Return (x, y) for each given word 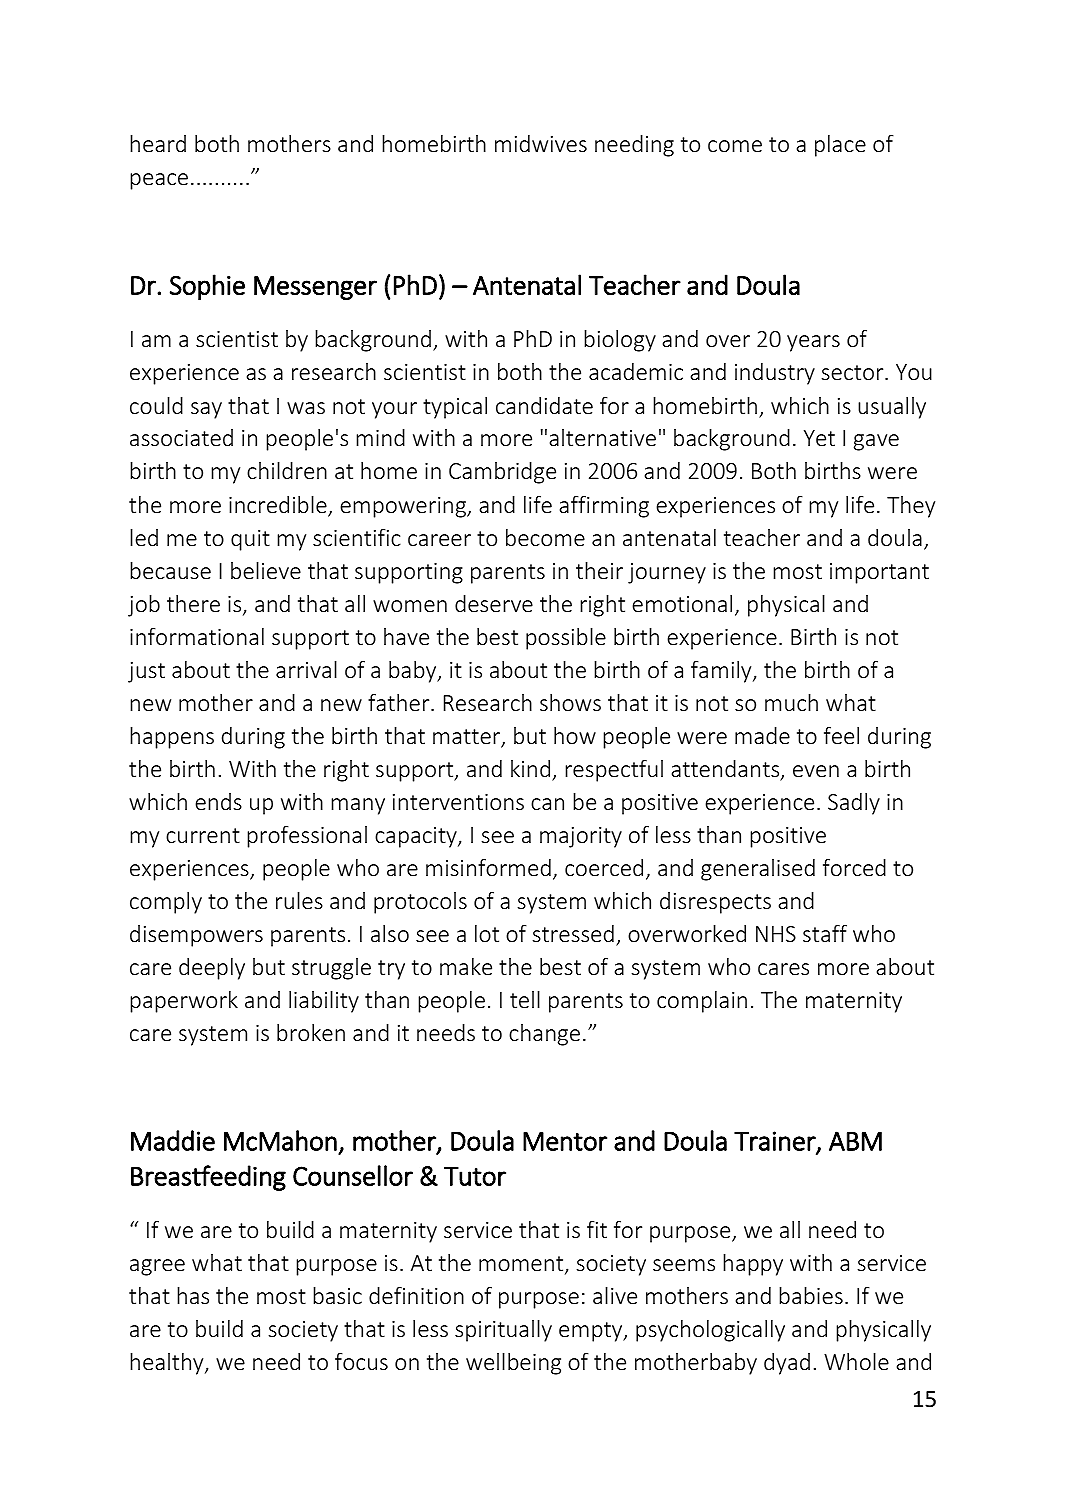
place (840, 146)
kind (530, 768)
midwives (541, 143)
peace (159, 181)
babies (811, 1295)
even (816, 771)
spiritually (503, 1331)
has (193, 1295)
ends (218, 801)
